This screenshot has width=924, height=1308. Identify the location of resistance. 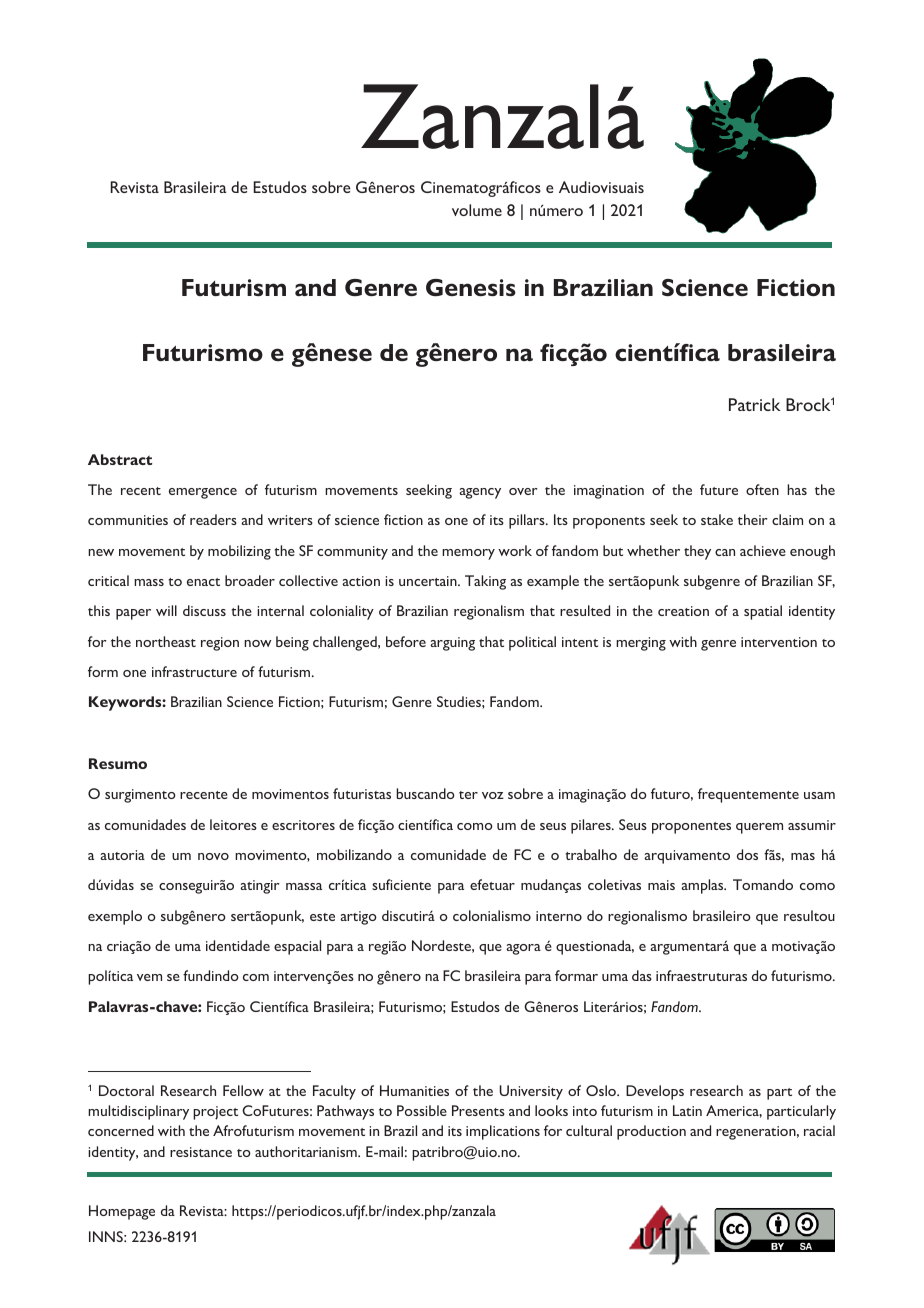
(201, 1152).
